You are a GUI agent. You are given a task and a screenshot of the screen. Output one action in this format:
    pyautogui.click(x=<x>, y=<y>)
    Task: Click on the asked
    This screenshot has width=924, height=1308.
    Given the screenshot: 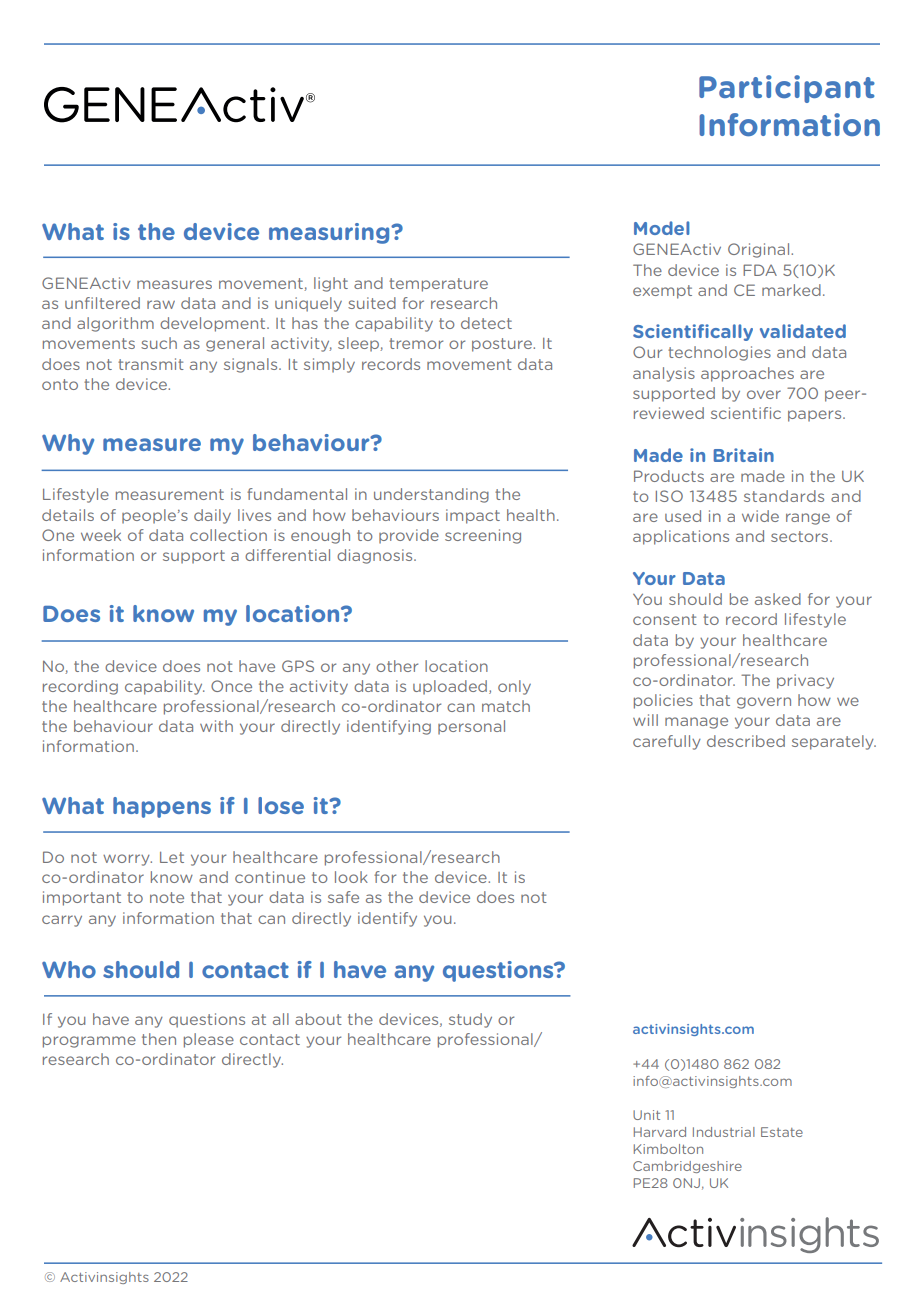 What is the action you would take?
    pyautogui.click(x=778, y=599)
